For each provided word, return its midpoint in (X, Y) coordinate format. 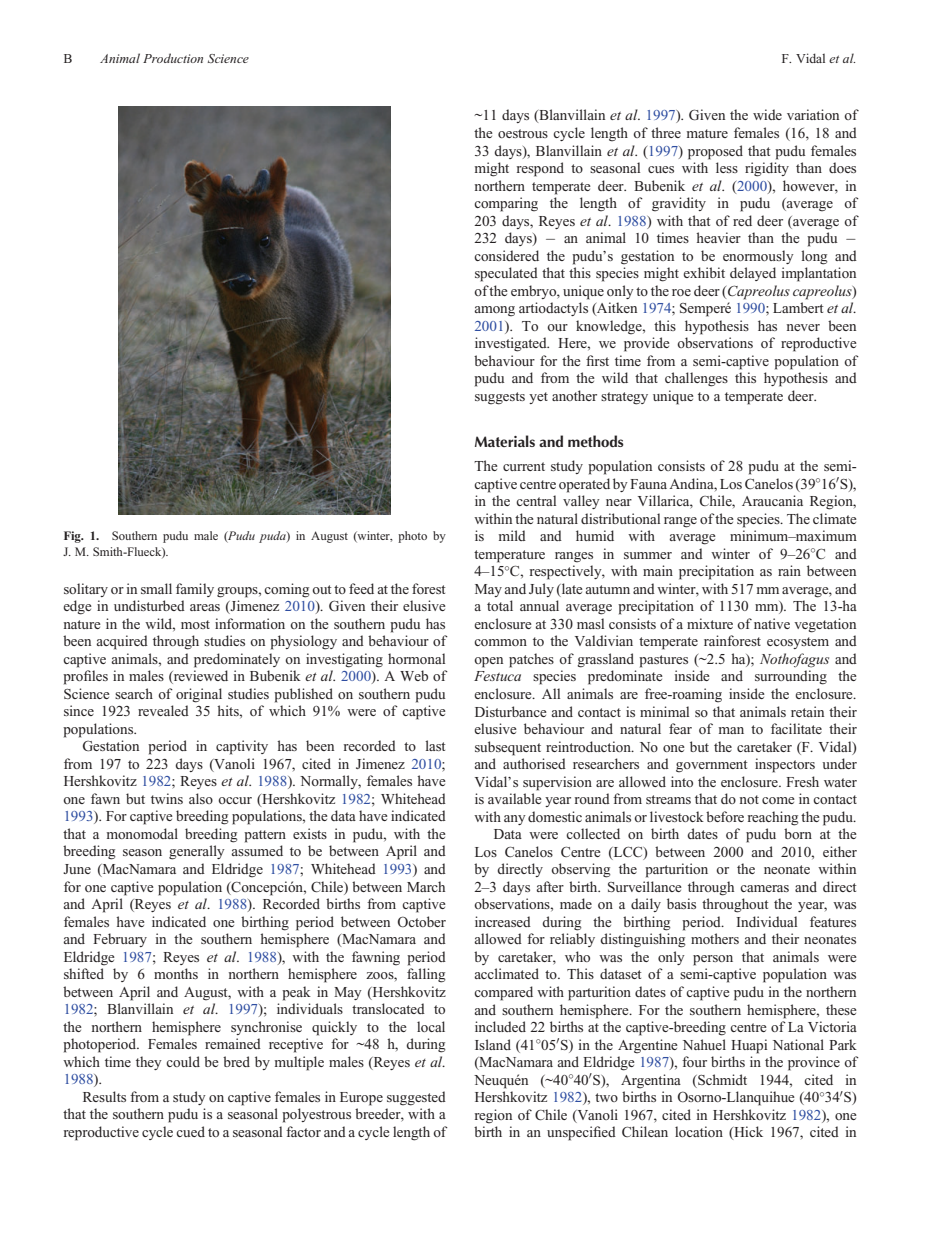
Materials (505, 441)
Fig (73, 537)
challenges (696, 379)
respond (540, 169)
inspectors (785, 765)
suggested (416, 1098)
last (435, 745)
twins (167, 798)
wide (767, 114)
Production (173, 58)
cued (190, 1131)
